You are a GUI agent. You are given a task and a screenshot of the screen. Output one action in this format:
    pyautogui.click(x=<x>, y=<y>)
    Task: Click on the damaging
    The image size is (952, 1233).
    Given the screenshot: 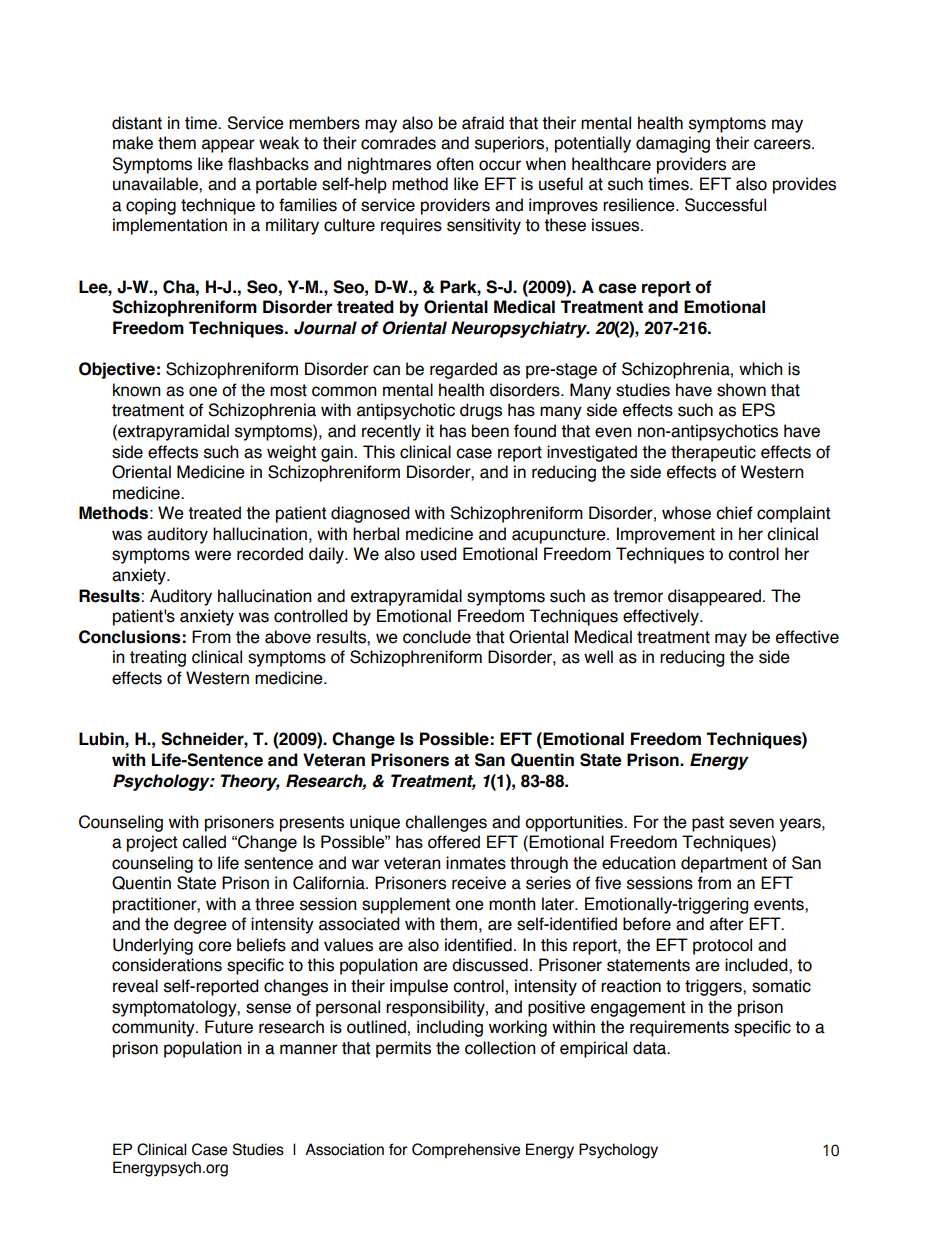 What is the action you would take?
    pyautogui.click(x=673, y=144)
